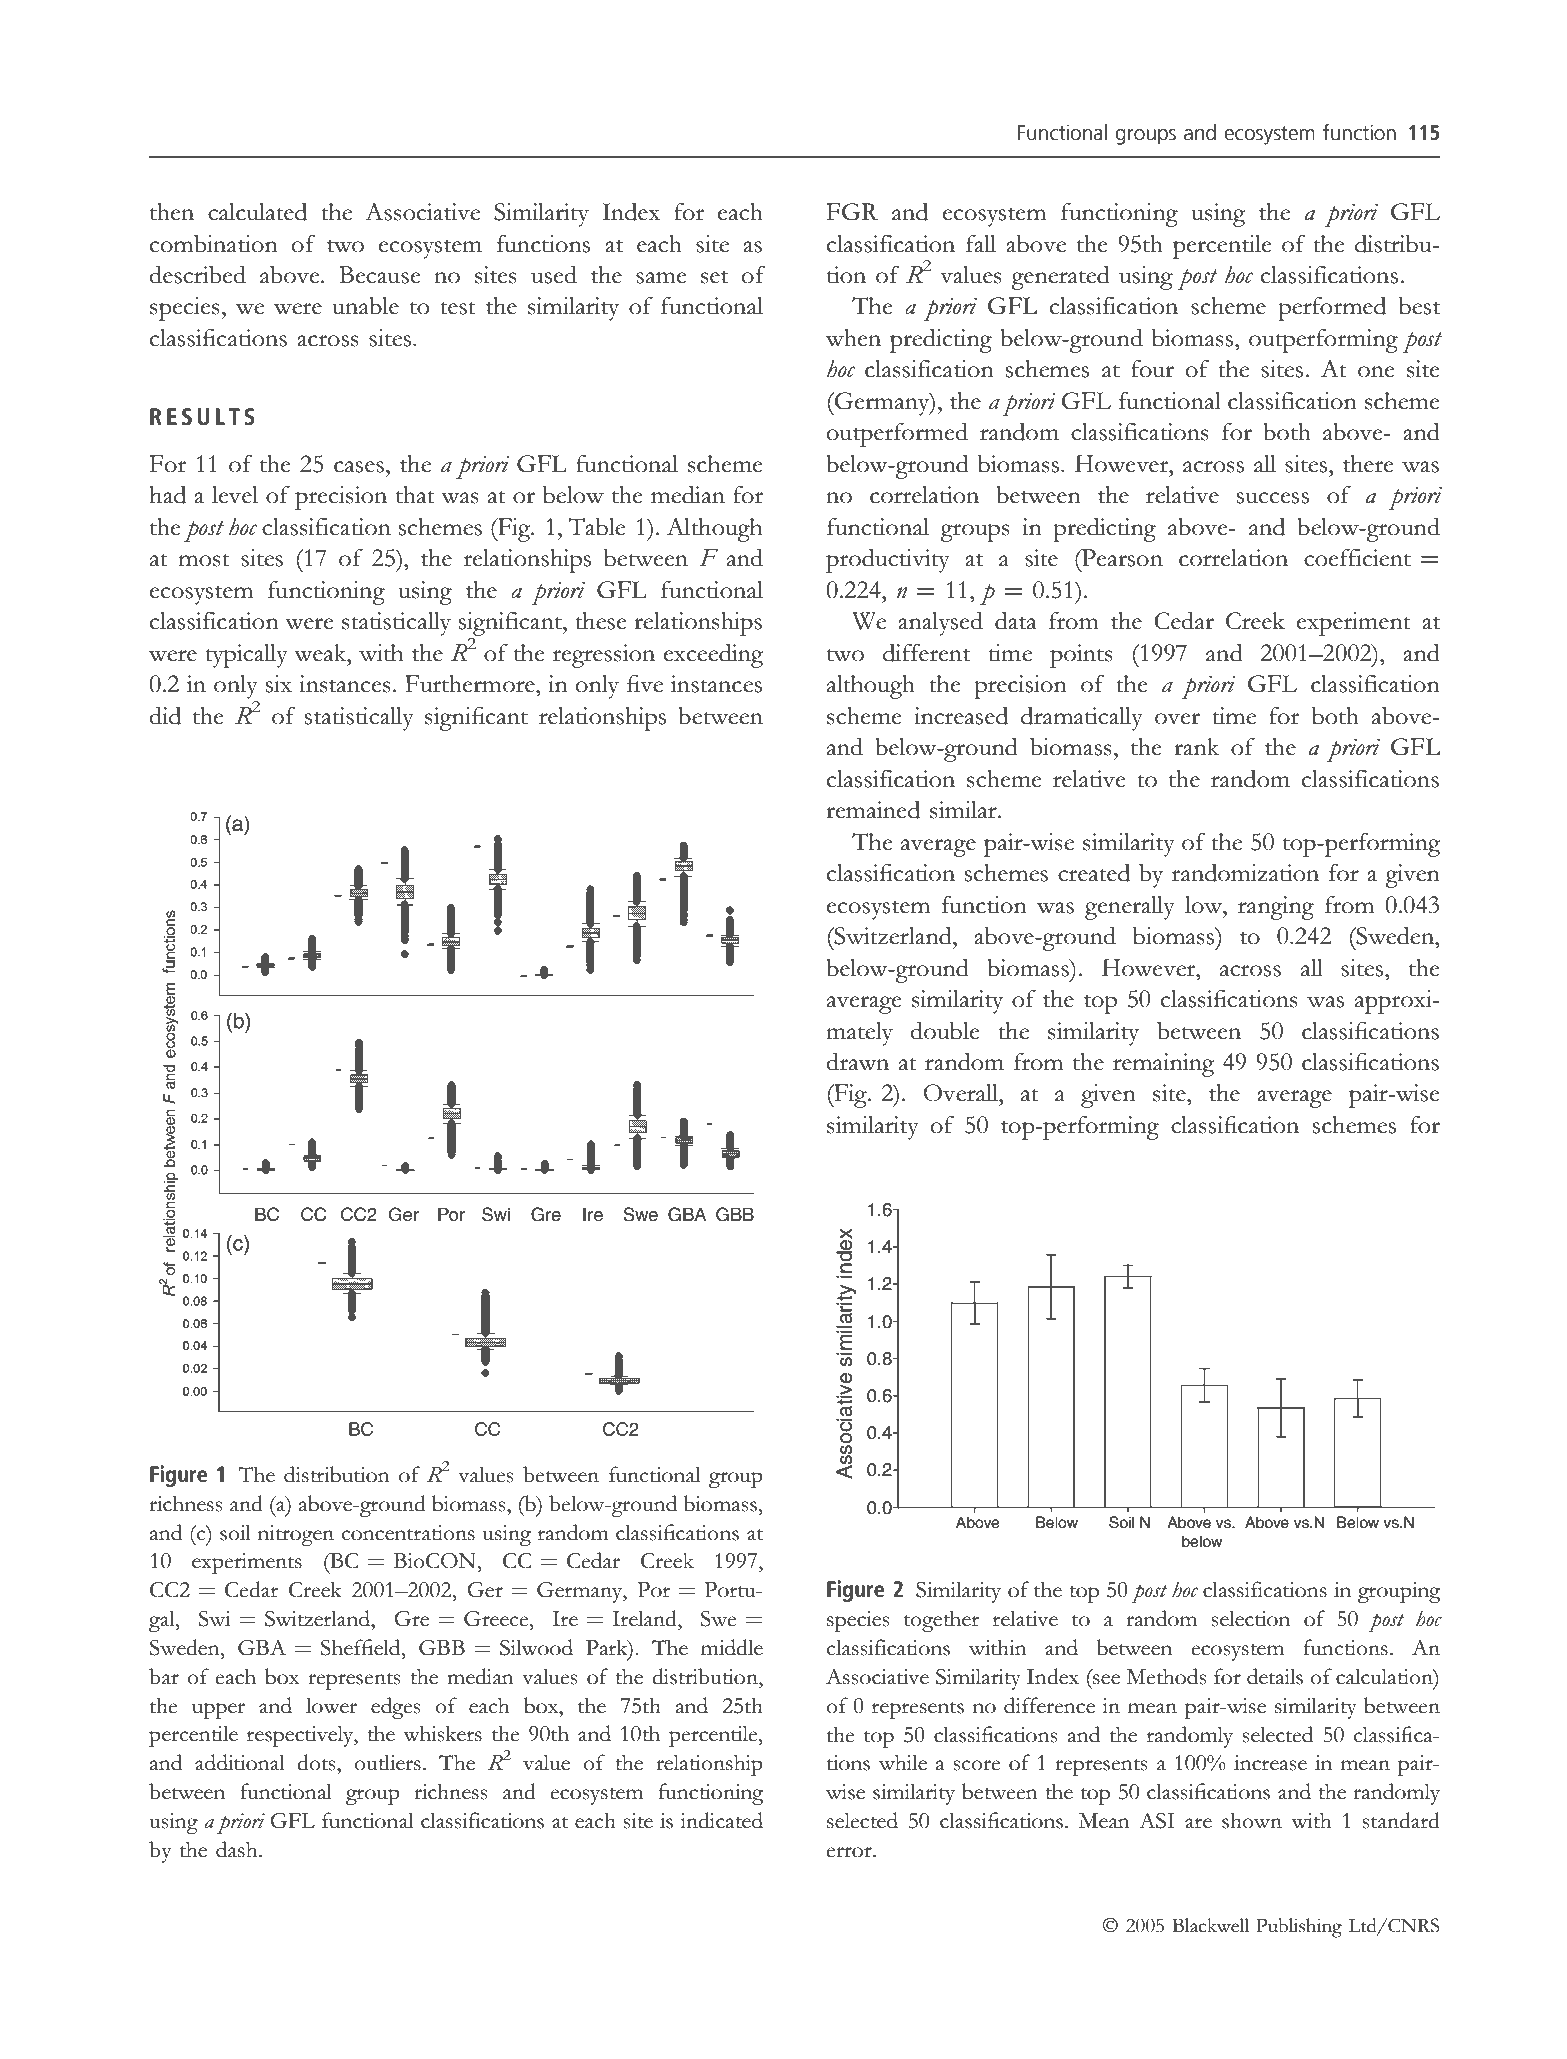 The image size is (1567, 2059). Describe the element at coordinates (238, 1849) in the screenshot. I see `dash` at that location.
